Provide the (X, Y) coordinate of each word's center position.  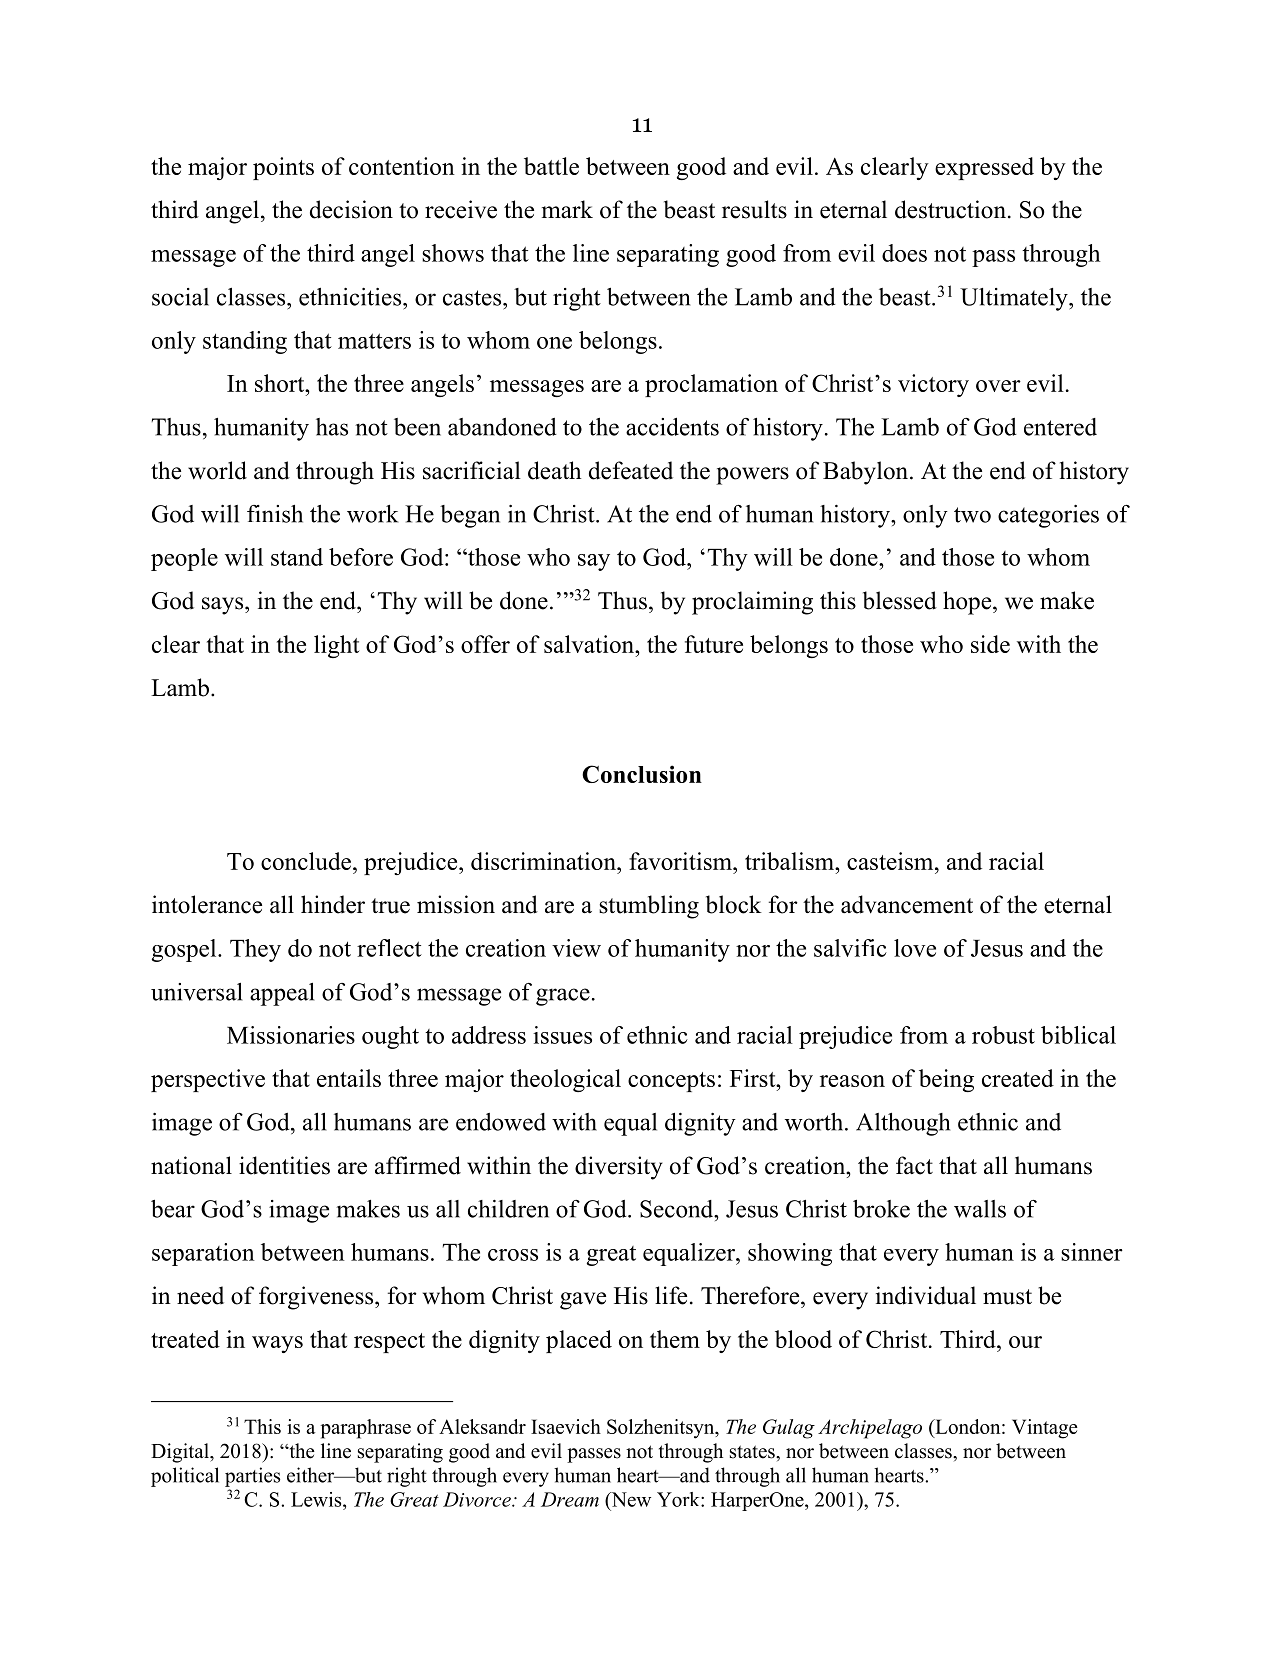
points (283, 168)
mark (567, 209)
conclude (306, 861)
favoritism (681, 861)
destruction (950, 209)
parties (252, 1477)
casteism (891, 861)
